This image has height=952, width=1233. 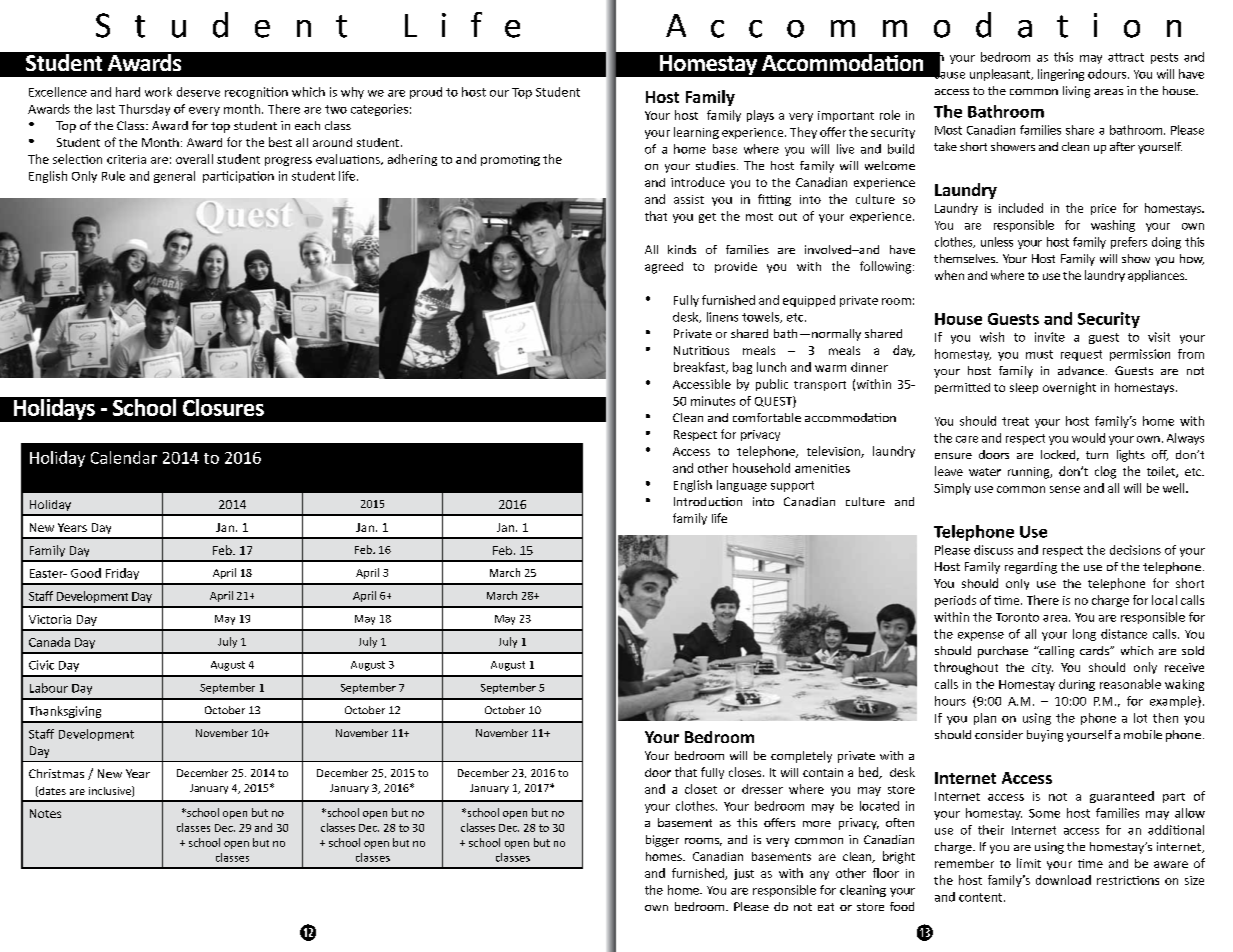 I want to click on learning, so click(x=696, y=133).
